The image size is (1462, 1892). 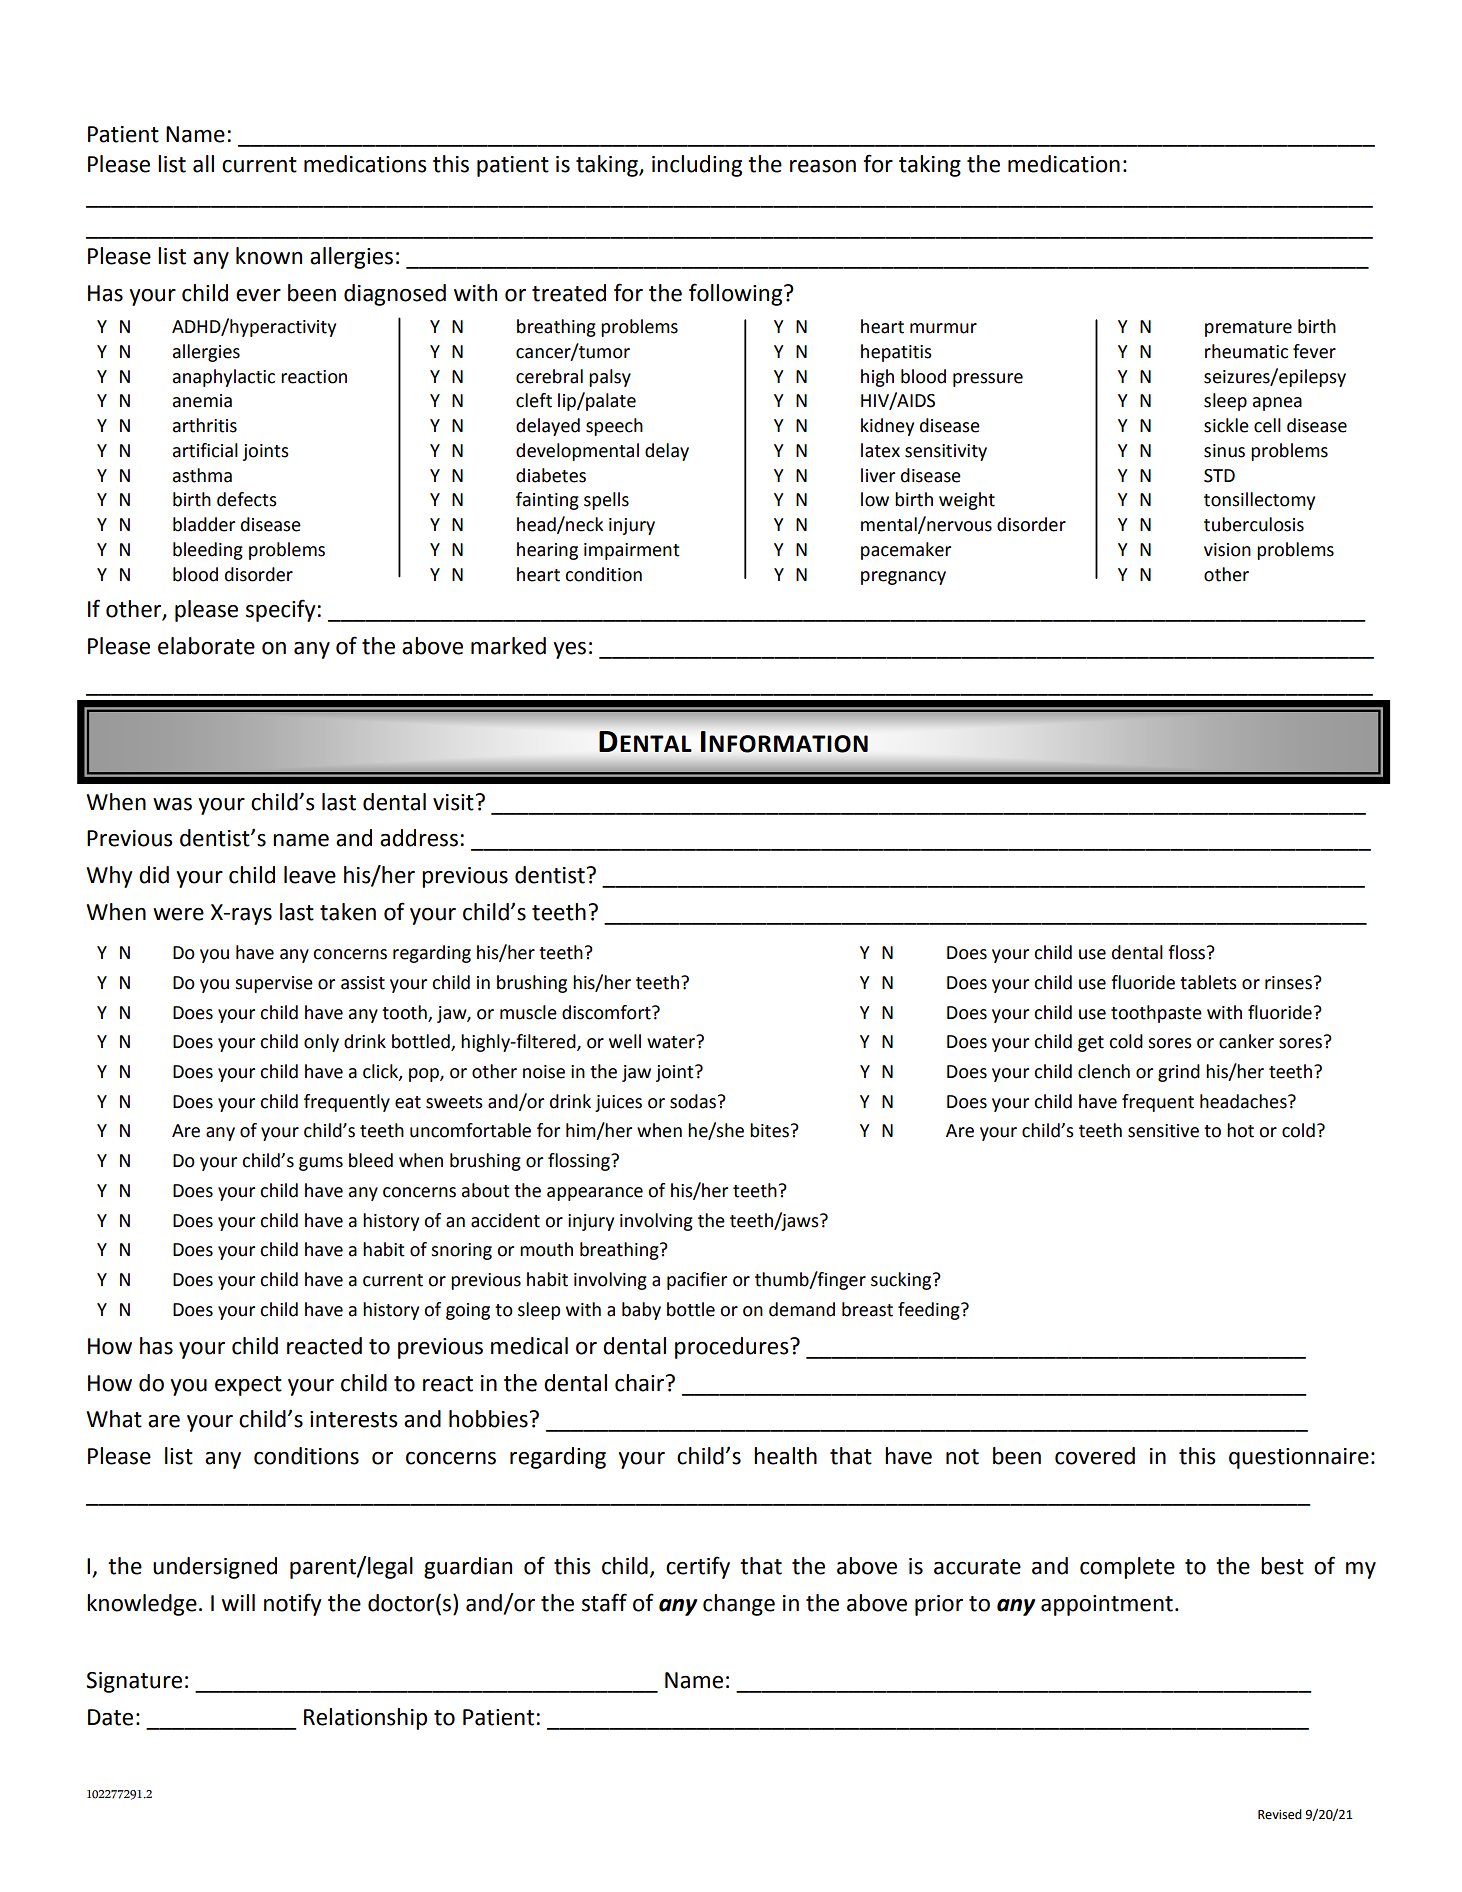 I want to click on Relationship, so click(x=365, y=1719).
